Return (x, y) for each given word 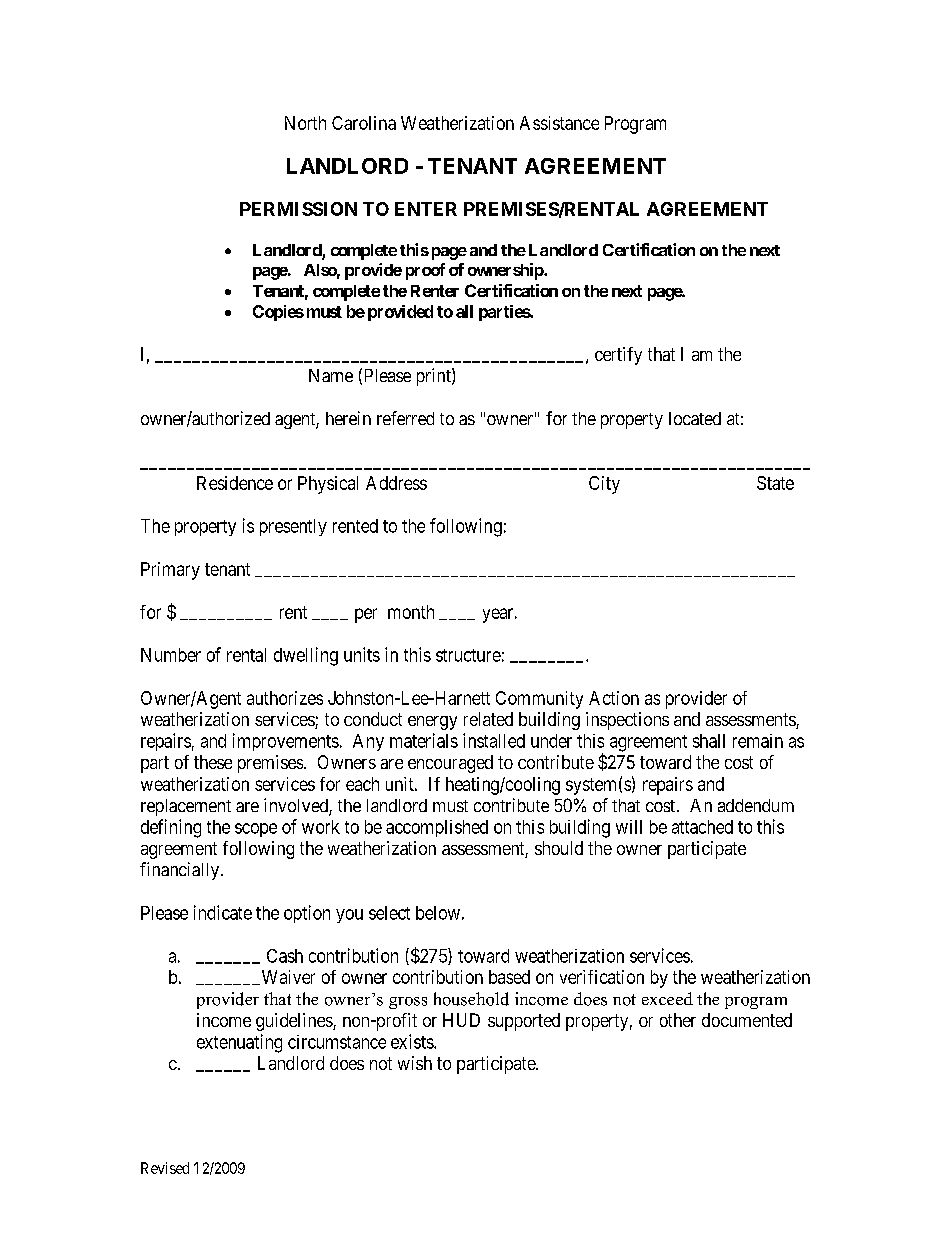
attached (702, 827)
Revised (165, 1168)
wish (415, 1063)
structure (468, 655)
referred (405, 418)
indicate (223, 912)
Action (614, 698)
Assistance (559, 123)
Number (171, 655)
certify (618, 356)
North (305, 123)
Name (331, 375)
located (695, 418)
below (438, 913)
